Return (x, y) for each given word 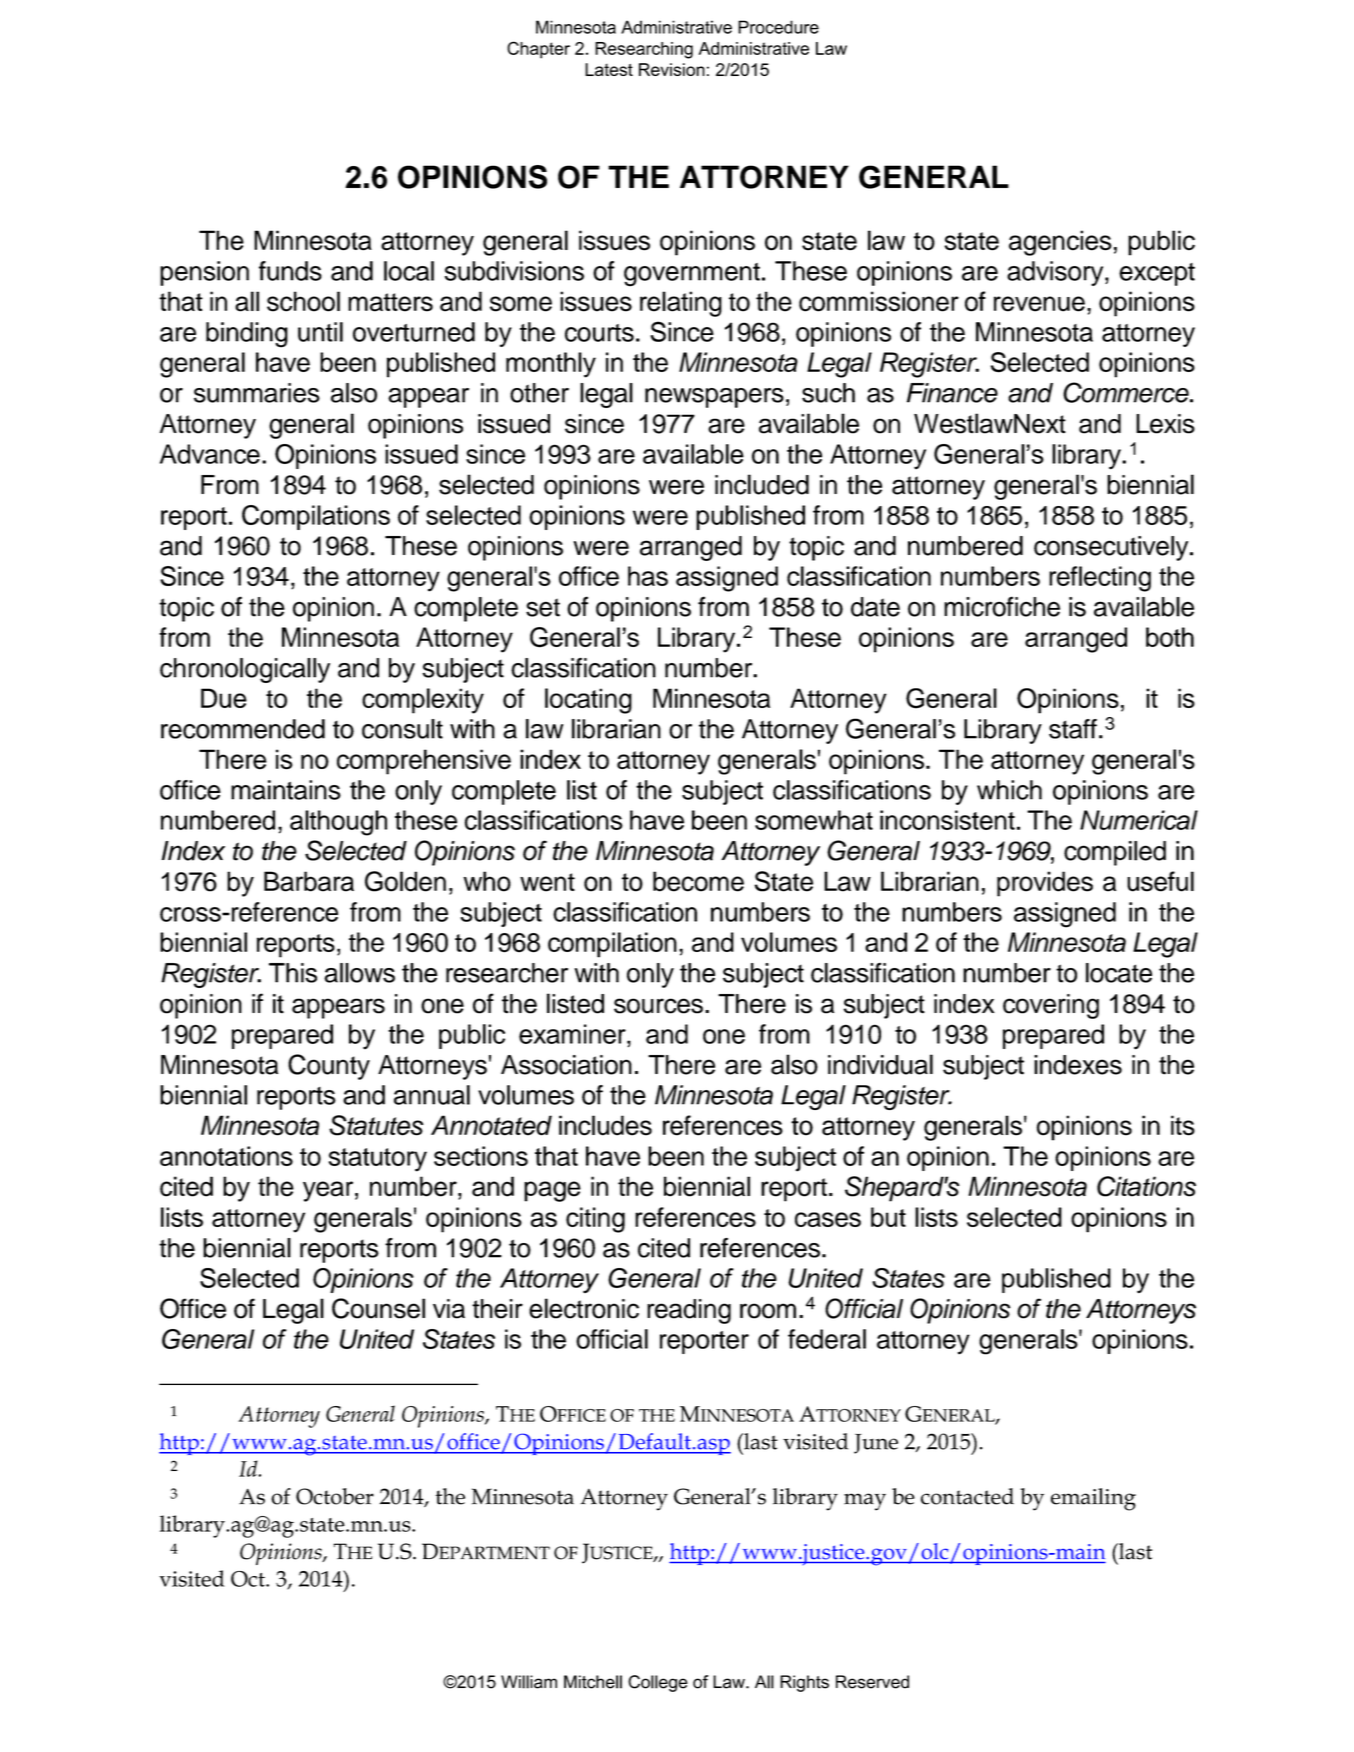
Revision (672, 69)
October (335, 1496)
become (698, 881)
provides (1045, 884)
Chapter (538, 50)
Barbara (309, 881)
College (658, 1683)
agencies (1060, 243)
